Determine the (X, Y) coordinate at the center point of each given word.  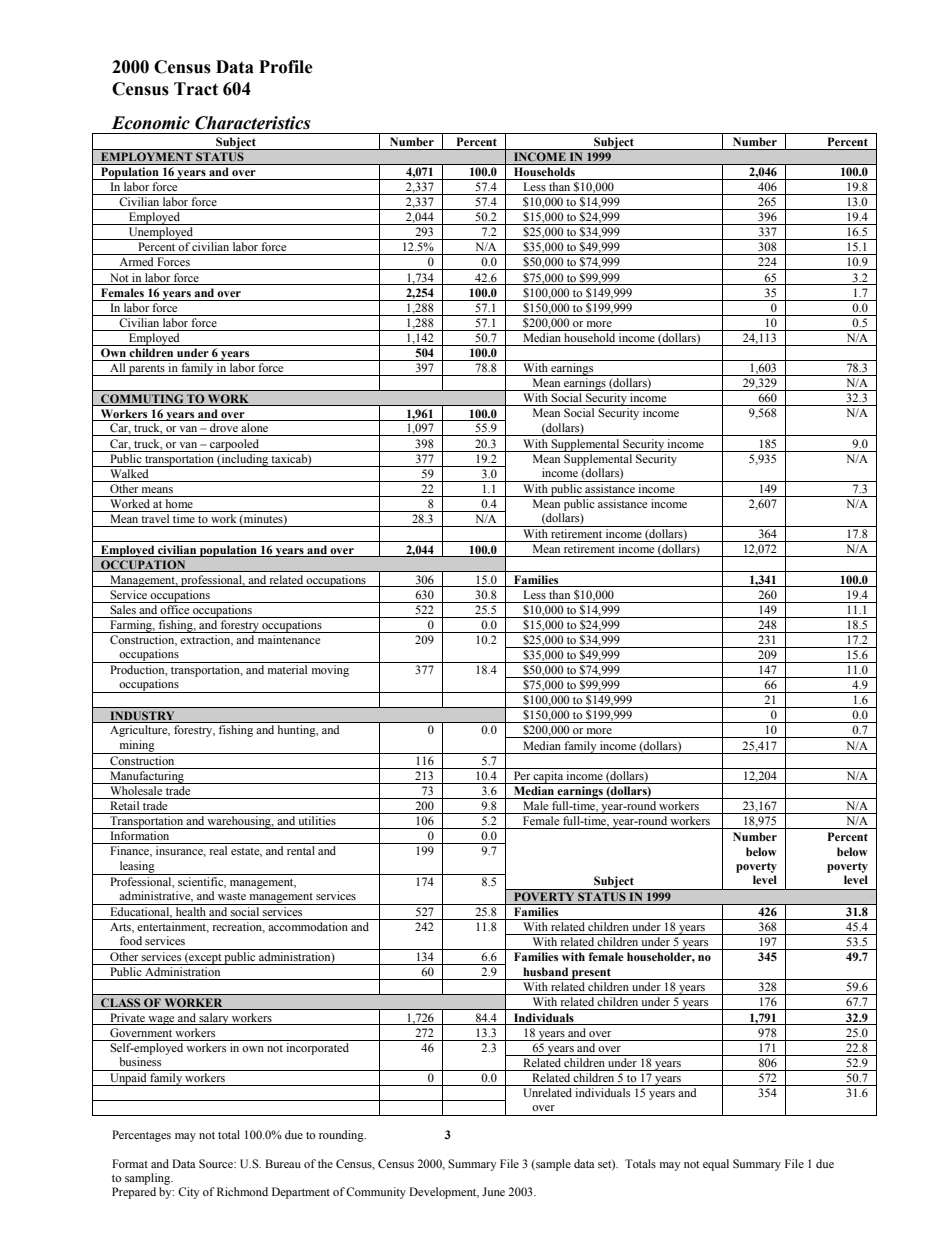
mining (137, 747)
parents (147, 370)
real (218, 850)
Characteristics (253, 123)
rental (301, 850)
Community (376, 1193)
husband (545, 971)
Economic (150, 123)
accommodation (308, 926)
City (188, 1193)
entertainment (173, 927)
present (591, 974)
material (287, 669)
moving (330, 671)
